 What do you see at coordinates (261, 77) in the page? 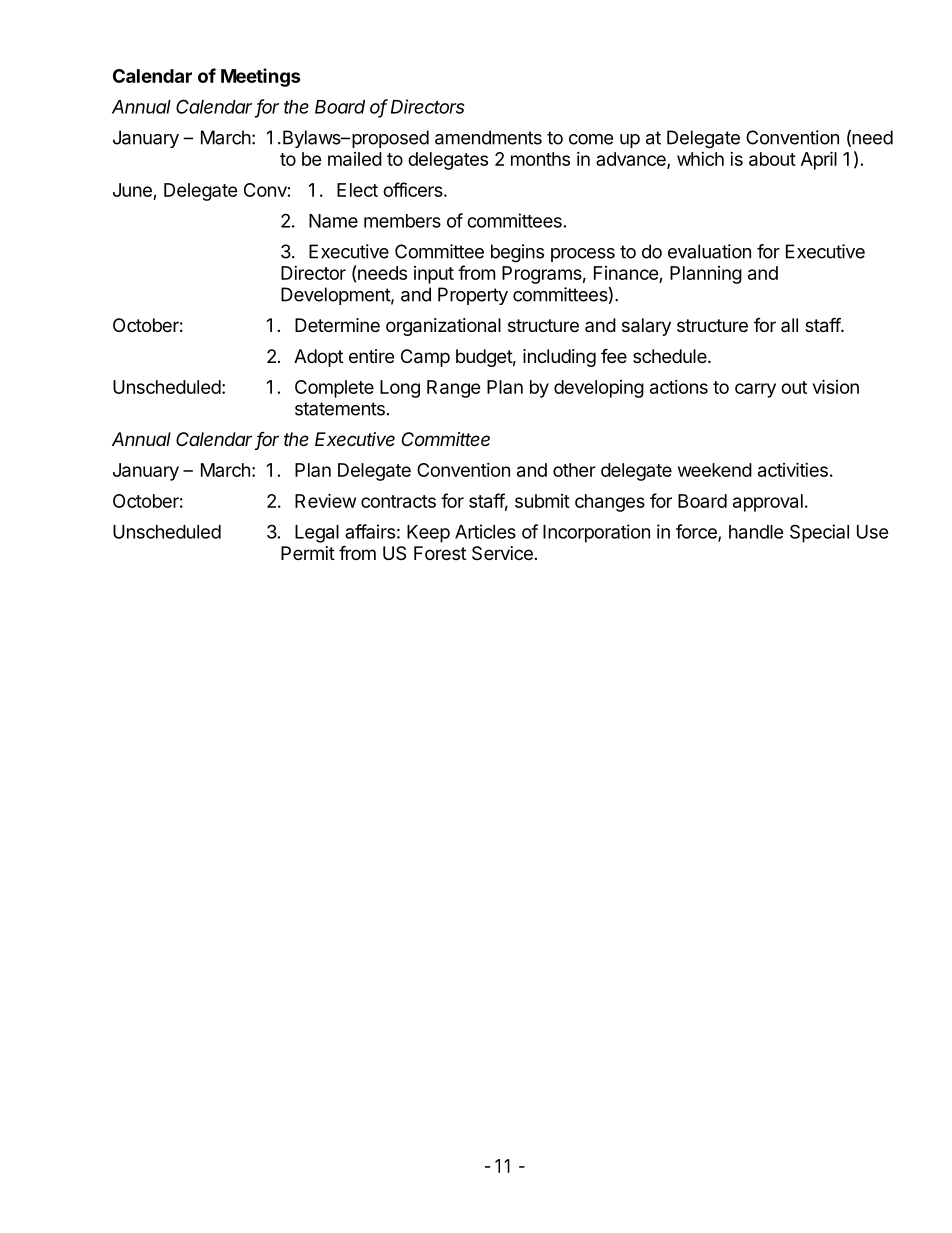
I see `Meetings` at bounding box center [261, 77].
